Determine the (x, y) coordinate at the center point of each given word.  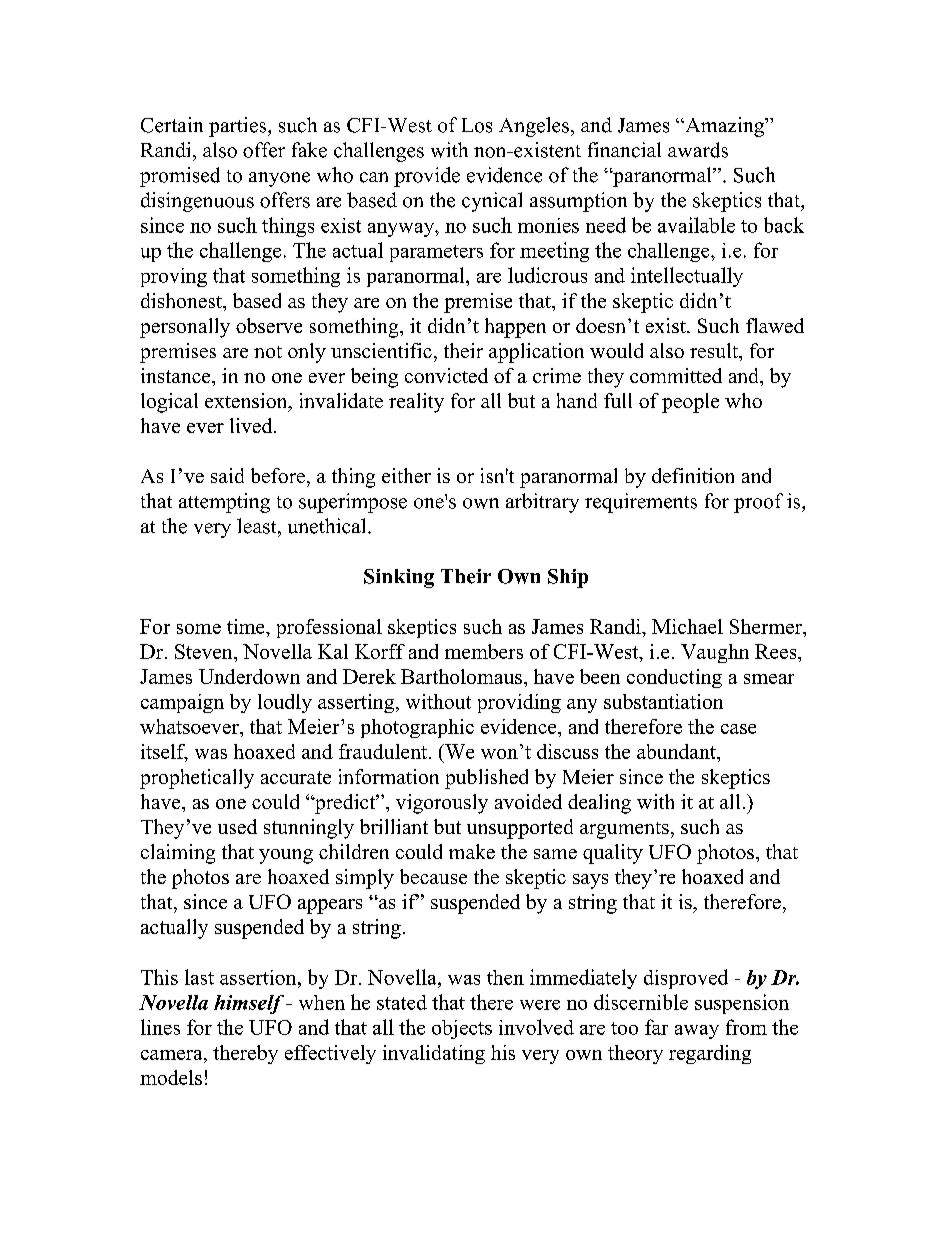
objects (462, 1029)
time (247, 626)
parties (239, 127)
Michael (687, 626)
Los (477, 125)
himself (249, 1004)
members (484, 651)
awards (698, 150)
